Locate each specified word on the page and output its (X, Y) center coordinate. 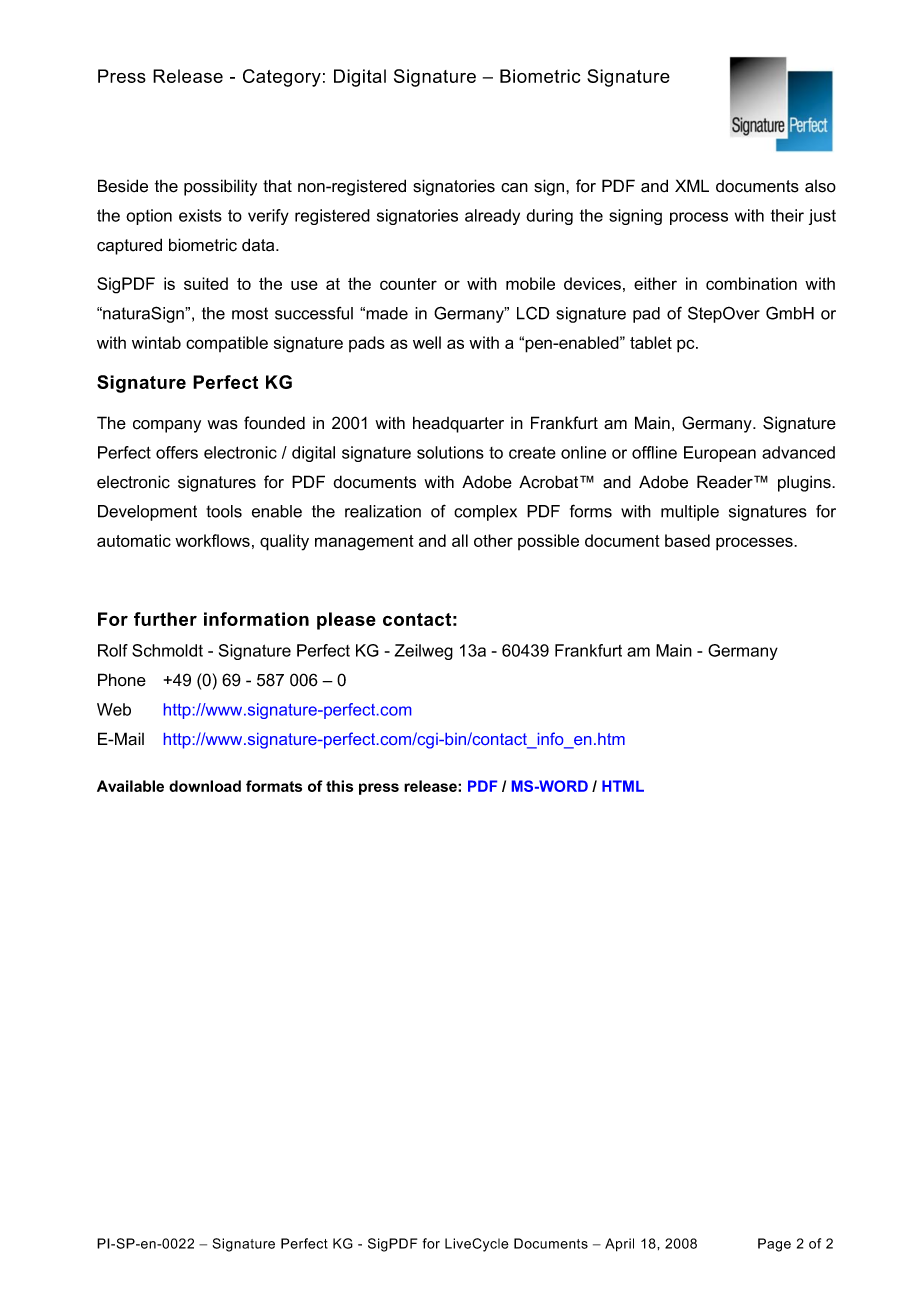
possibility (220, 187)
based (687, 540)
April (619, 1245)
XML (692, 185)
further (165, 619)
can (514, 188)
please (346, 621)
